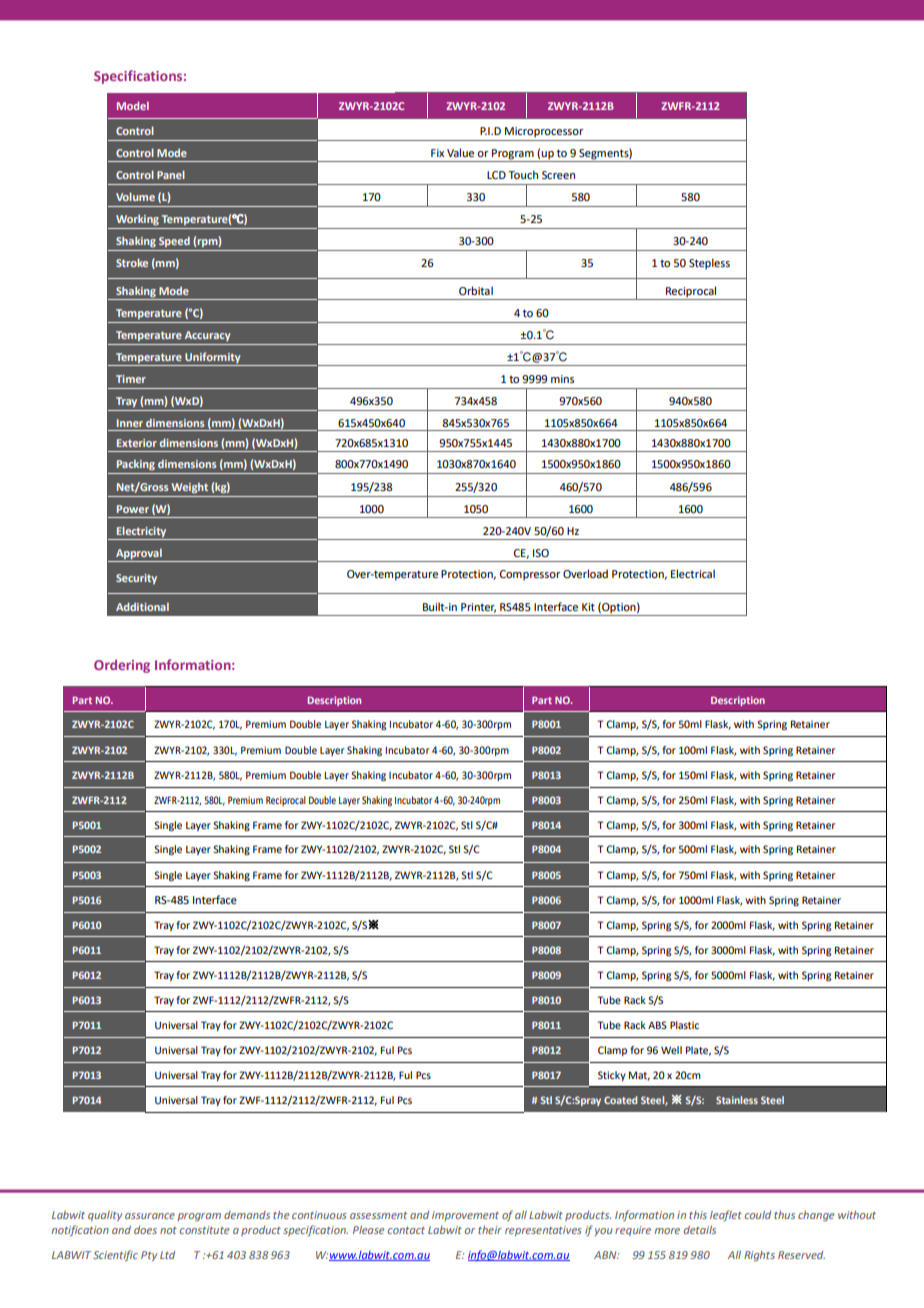  I want to click on ABS, so click(657, 1025).
